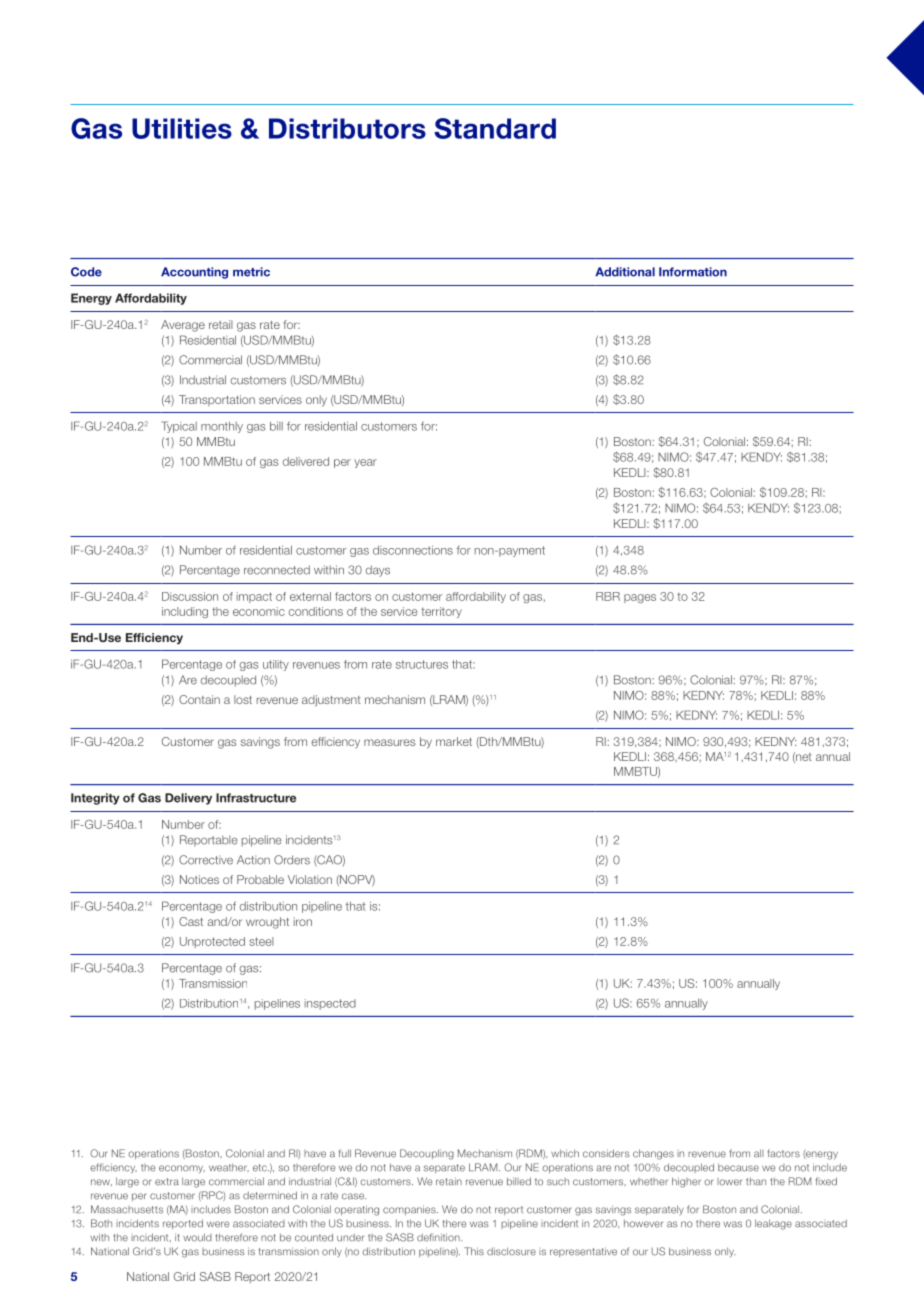 This image has height=1308, width=924. What do you see at coordinates (199, 699) in the image?
I see `Contain` at bounding box center [199, 699].
